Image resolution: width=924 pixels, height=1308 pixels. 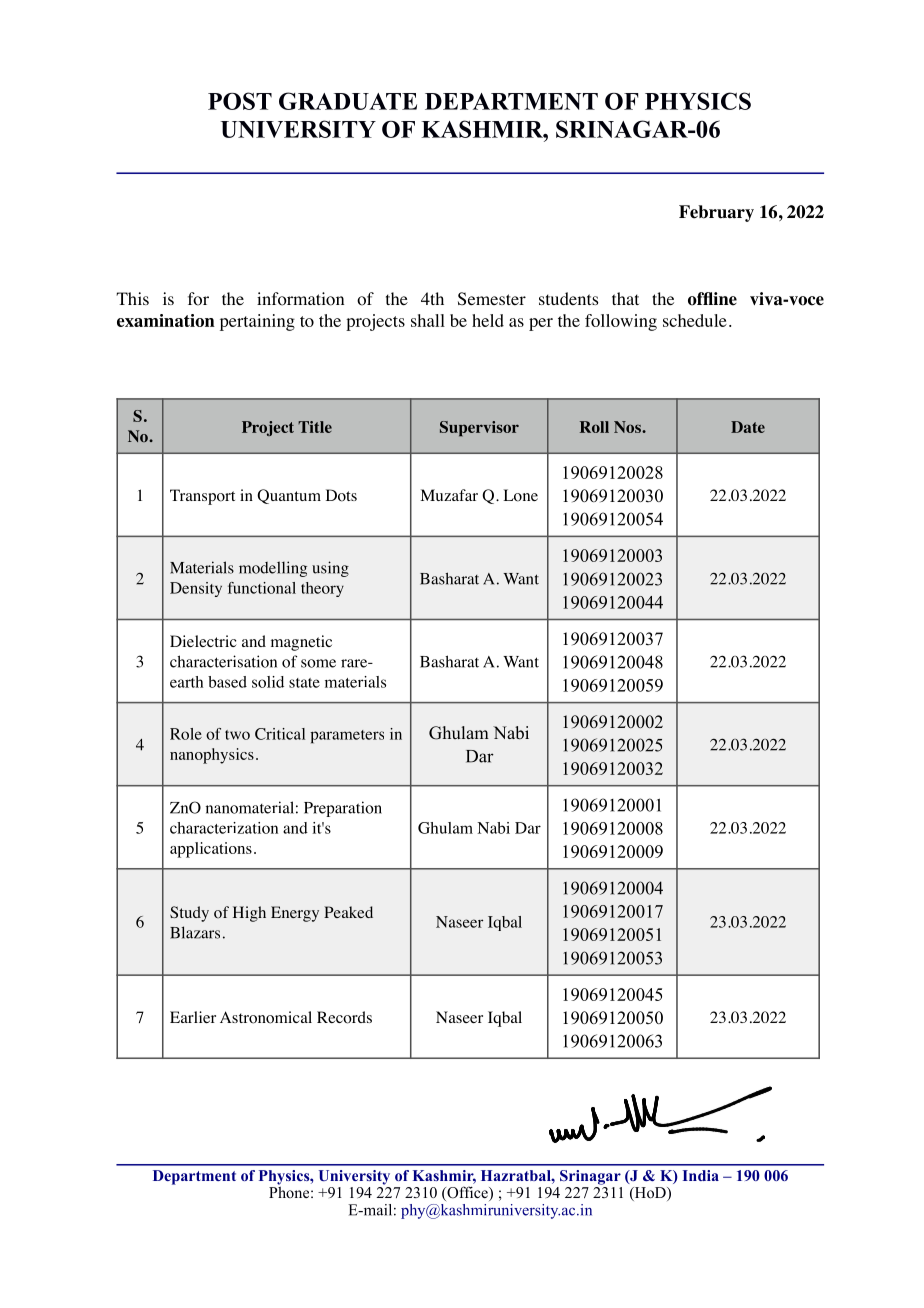 What do you see at coordinates (202, 497) in the document?
I see `Transport` at bounding box center [202, 497].
